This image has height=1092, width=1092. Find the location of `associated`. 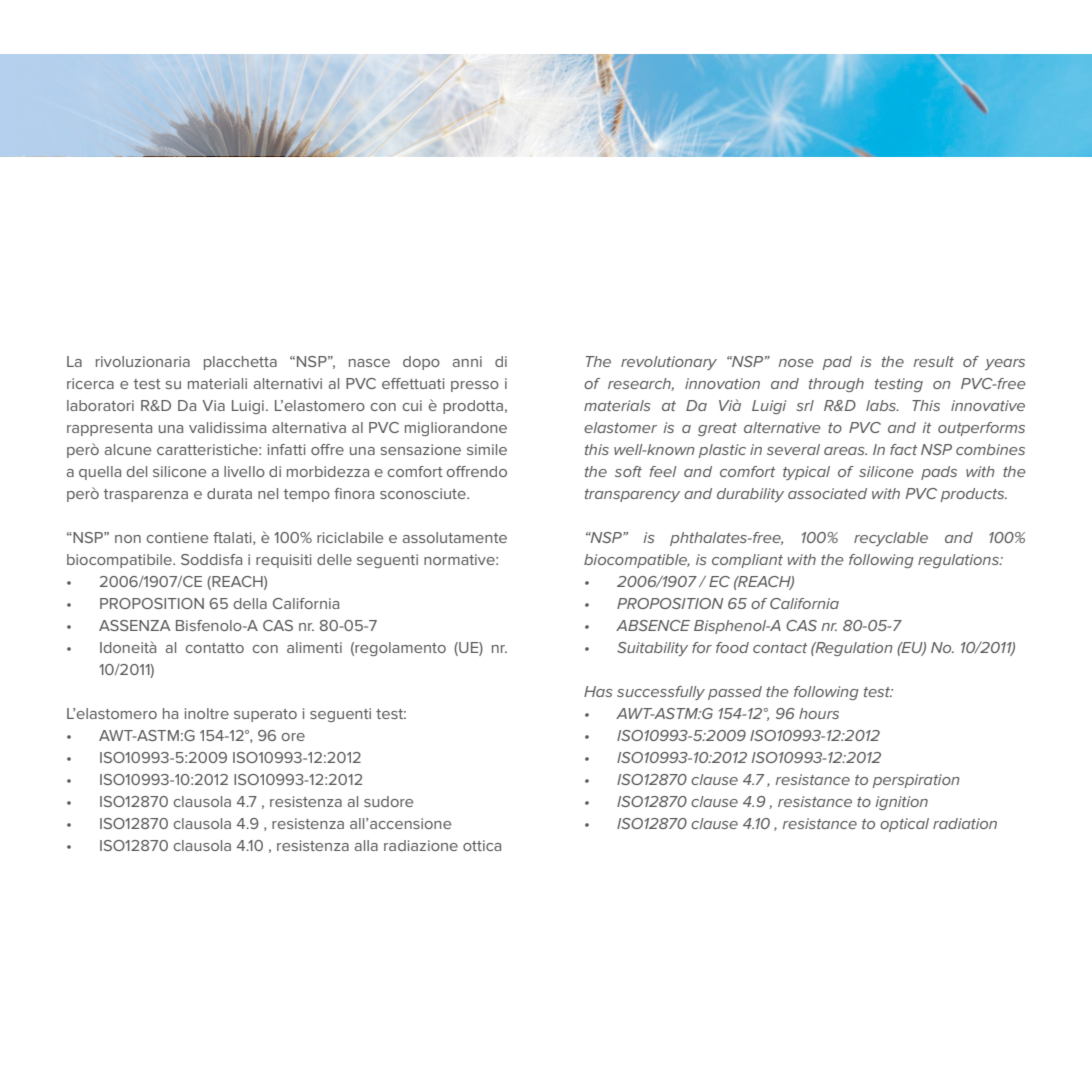

associated is located at coordinates (827, 493).
